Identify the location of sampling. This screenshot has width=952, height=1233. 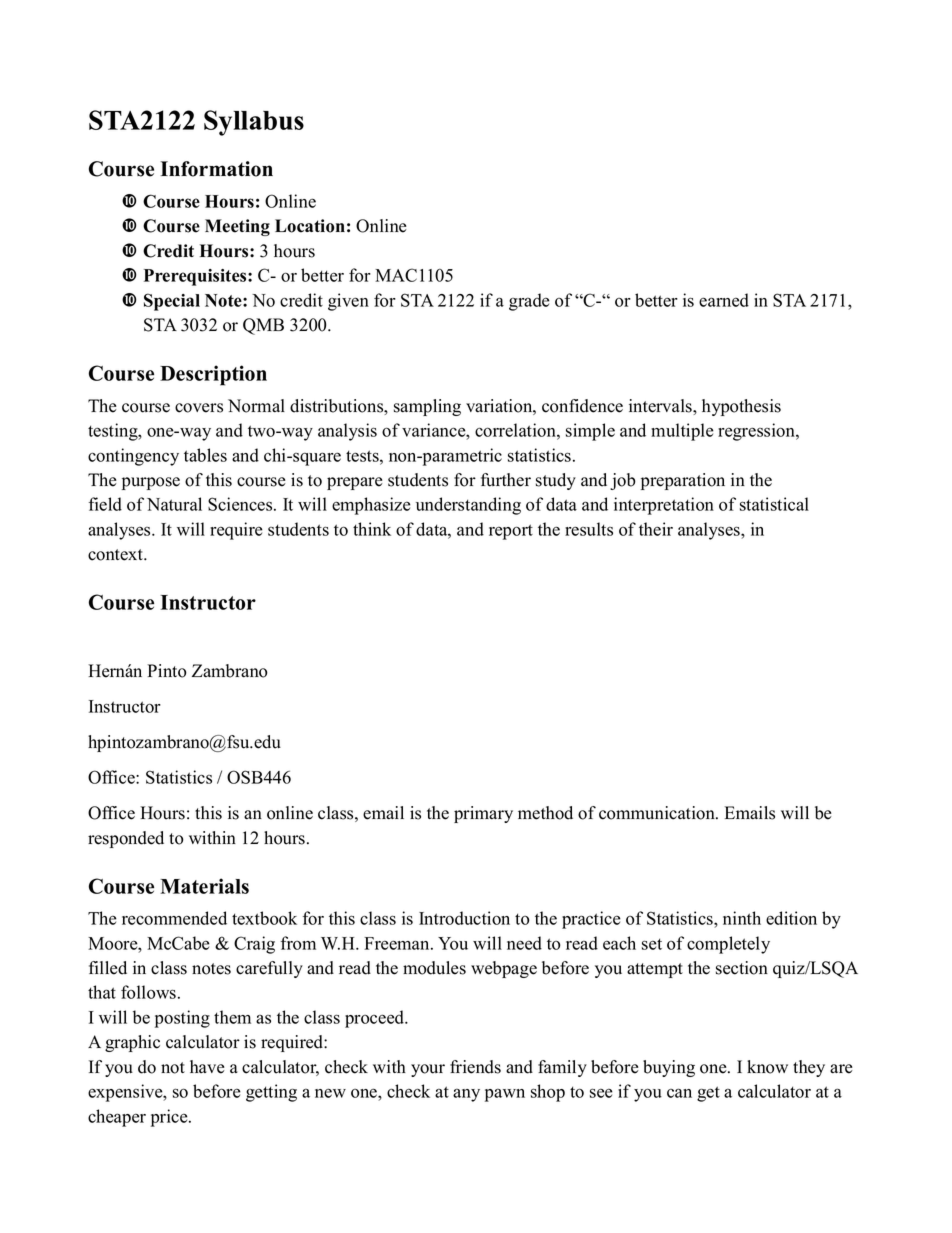
(427, 407).
